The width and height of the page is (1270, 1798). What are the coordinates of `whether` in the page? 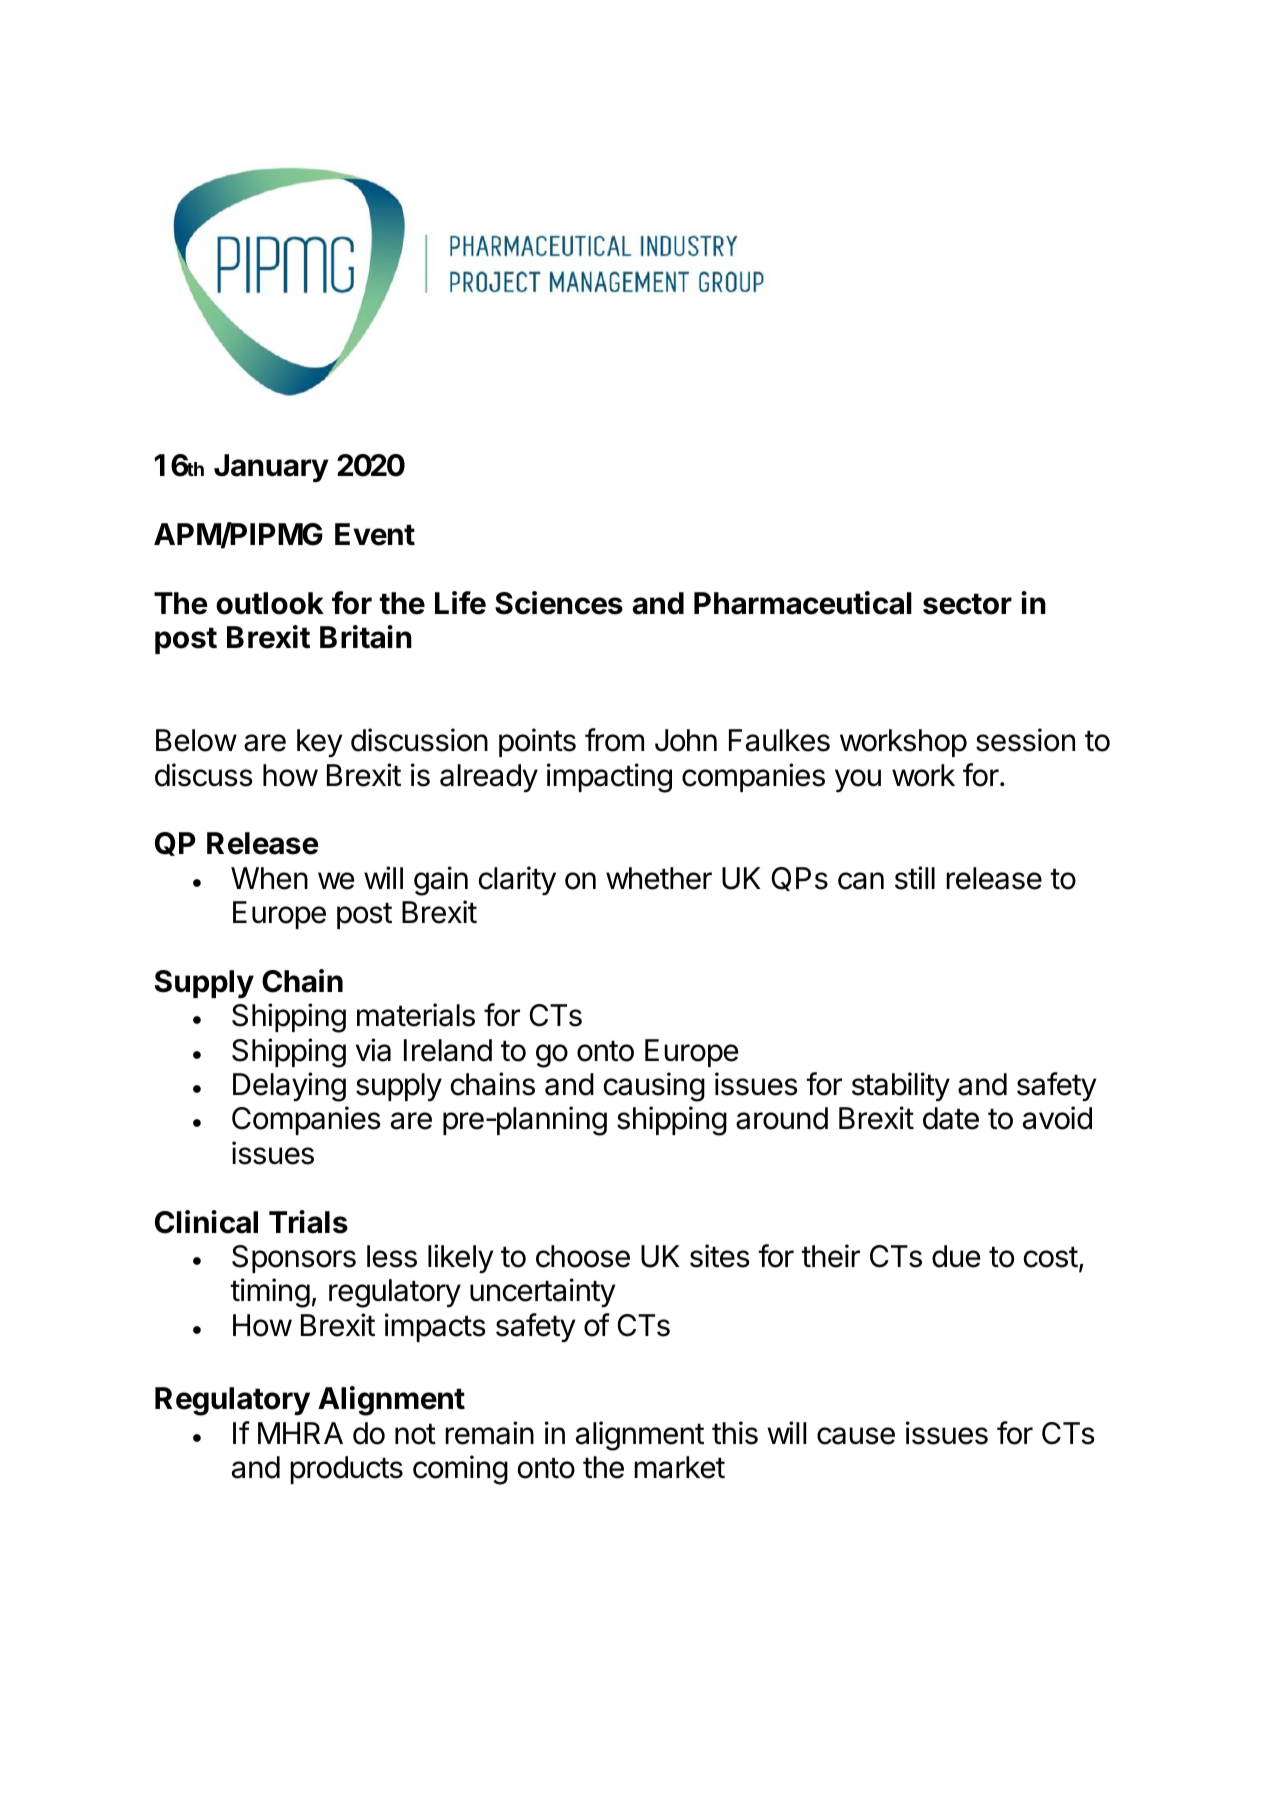 It's located at (659, 878).
